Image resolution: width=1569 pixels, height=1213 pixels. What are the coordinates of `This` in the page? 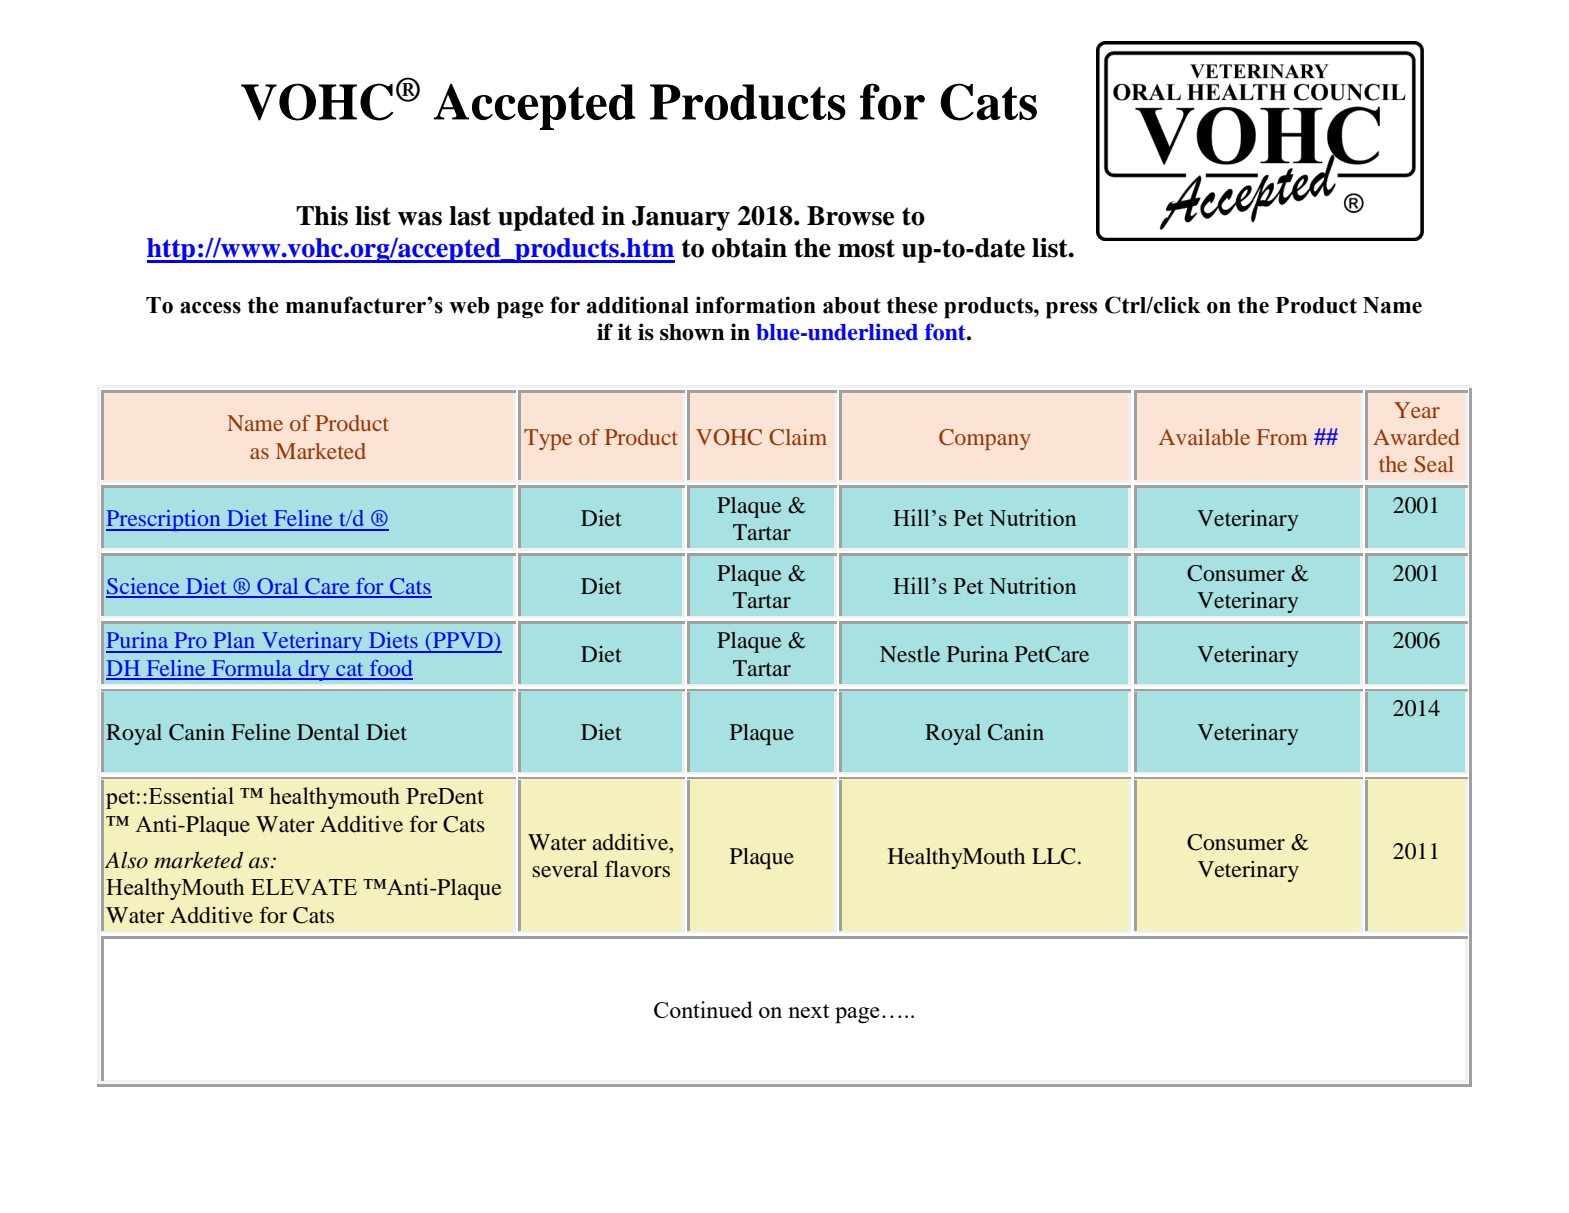 It's located at (322, 216).
